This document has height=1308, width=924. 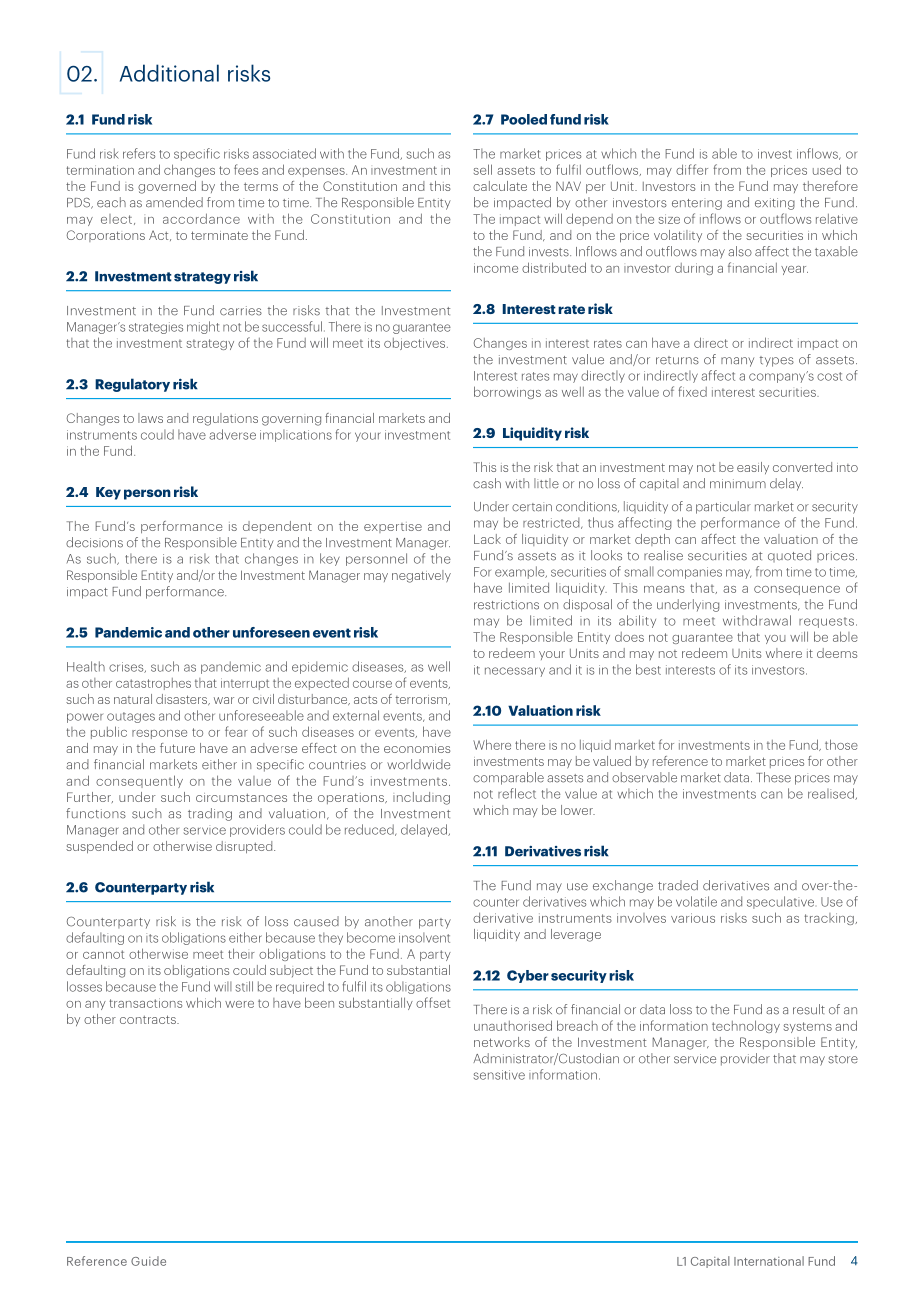 I want to click on International, so click(x=769, y=1261).
